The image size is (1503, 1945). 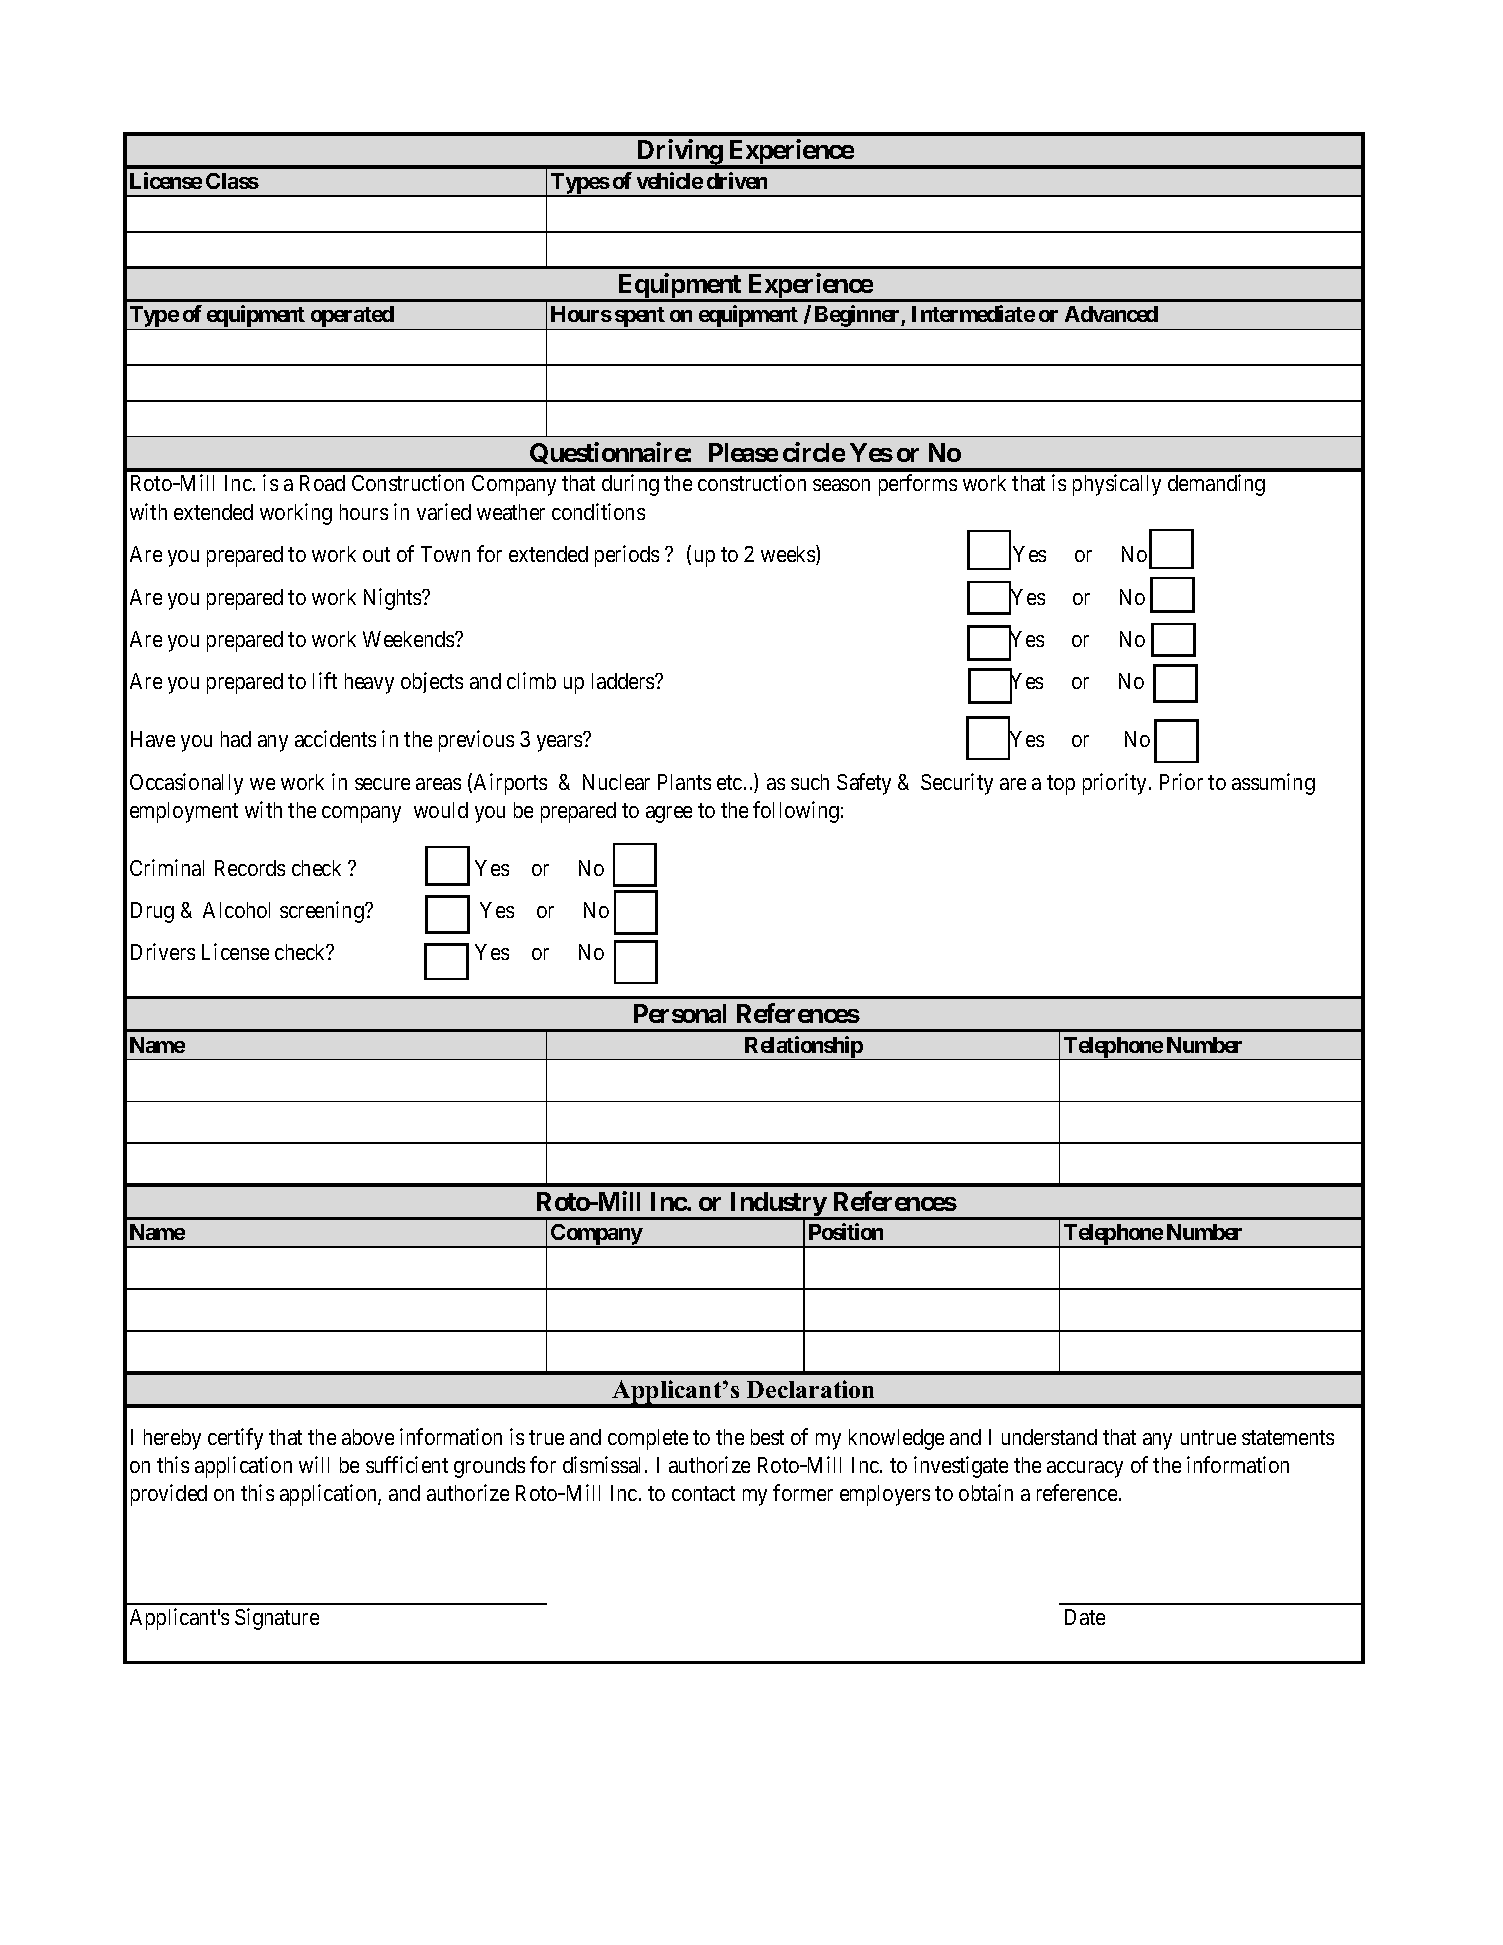 I want to click on Advanced, so click(x=1111, y=314).
